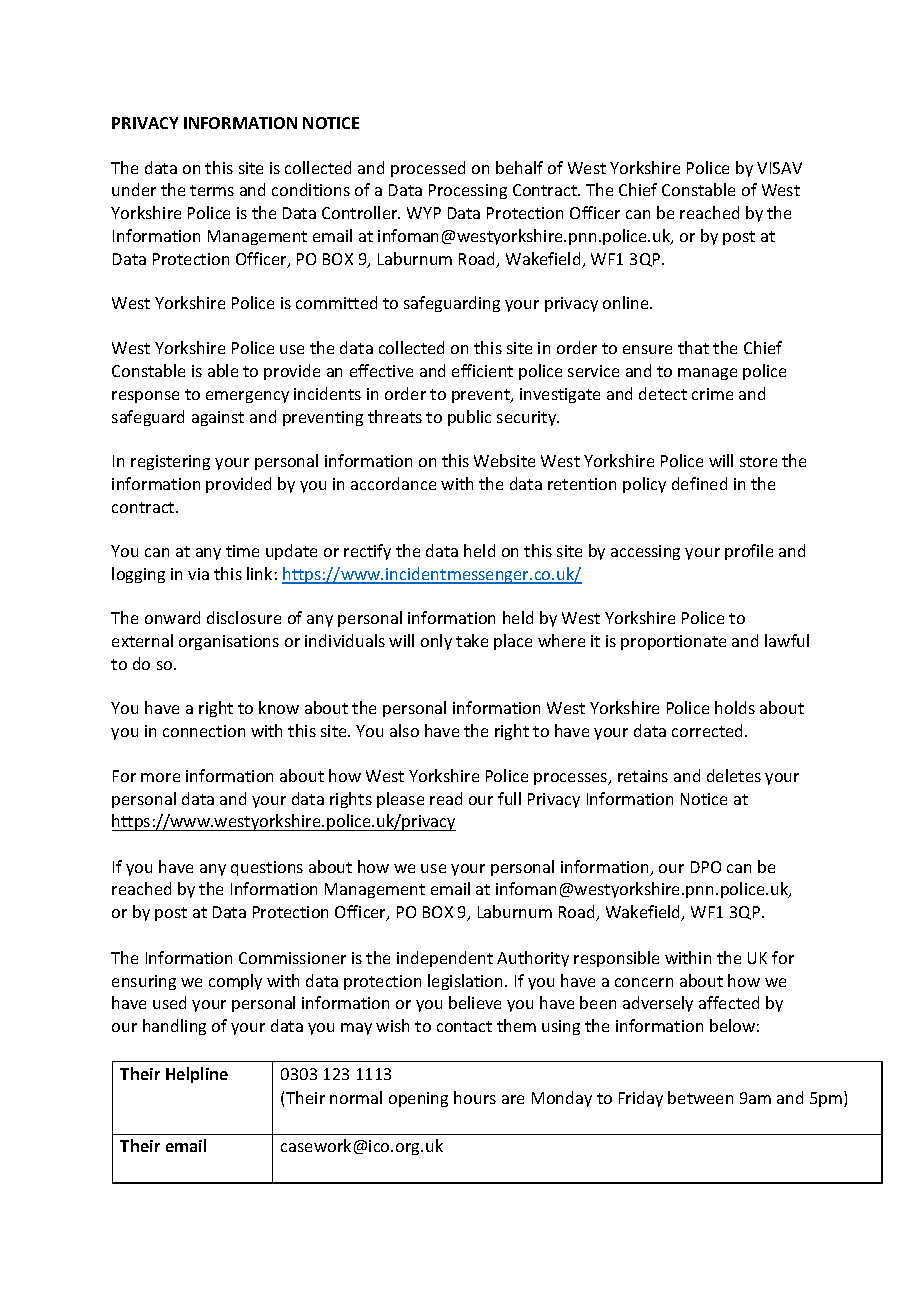  Describe the element at coordinates (170, 462) in the screenshot. I see `registering` at that location.
